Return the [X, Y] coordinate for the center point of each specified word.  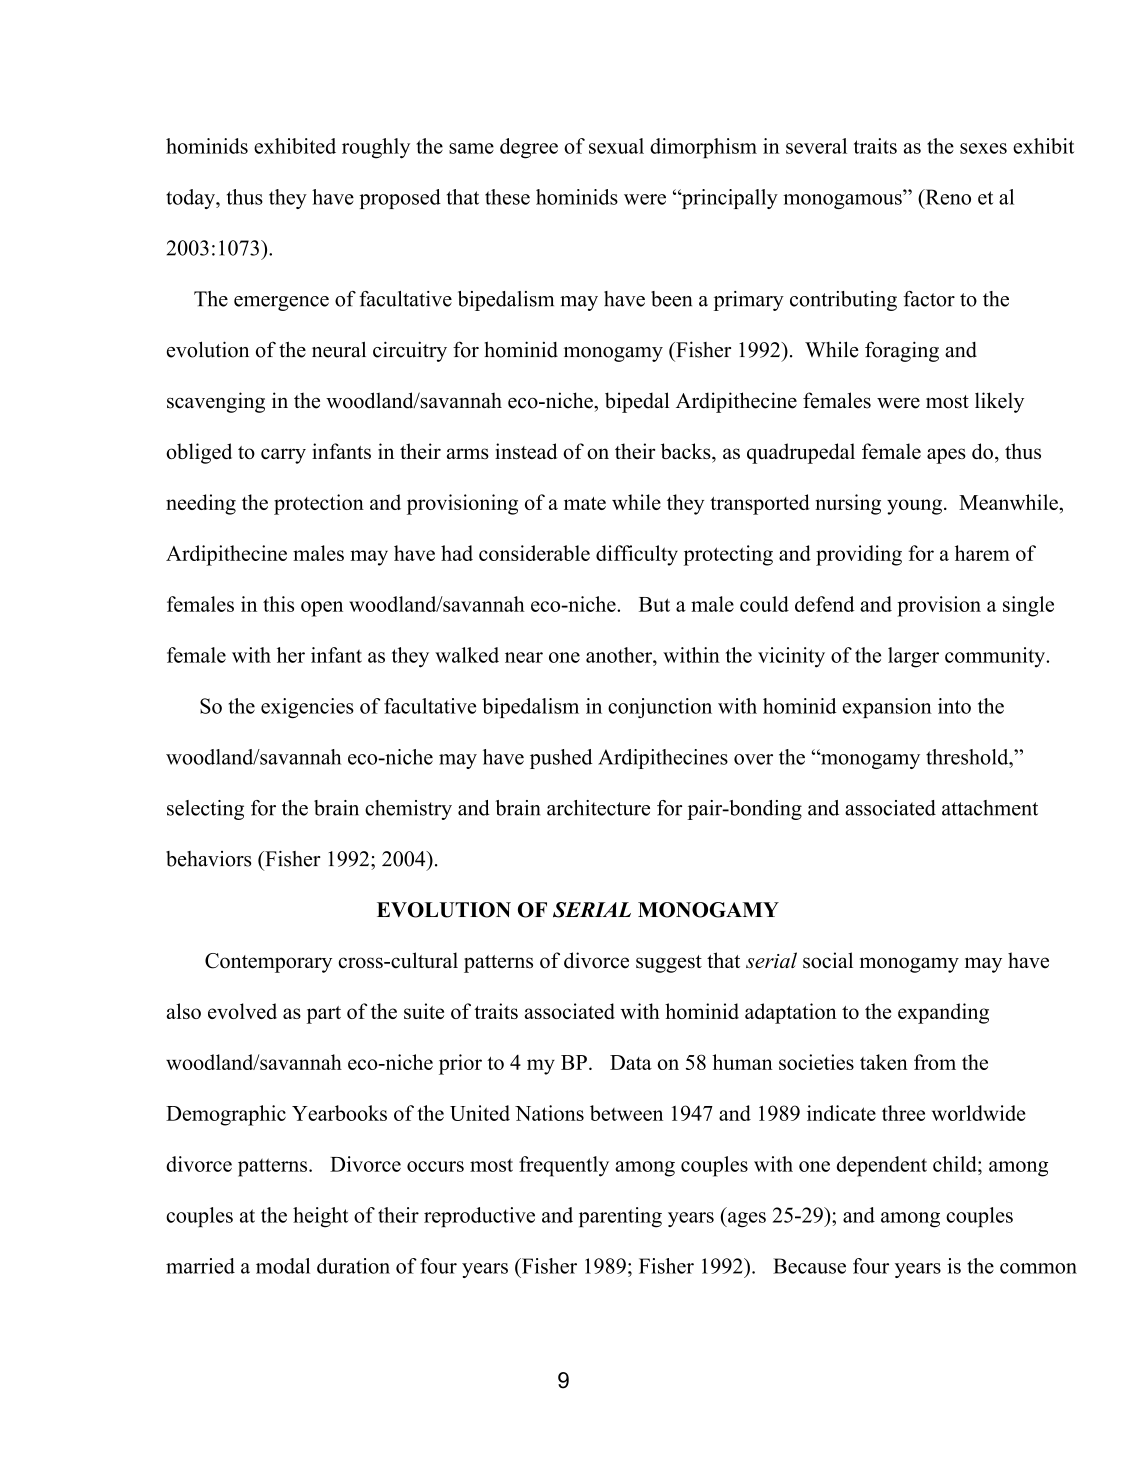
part [324, 1015]
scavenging [216, 402]
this [278, 604]
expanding [943, 1013]
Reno [947, 197]
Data [631, 1062]
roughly [376, 148]
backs [687, 451]
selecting [205, 810]
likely [999, 402]
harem [982, 553]
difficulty [637, 555]
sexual [616, 146]
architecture [598, 808]
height [320, 1217]
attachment [990, 808]
